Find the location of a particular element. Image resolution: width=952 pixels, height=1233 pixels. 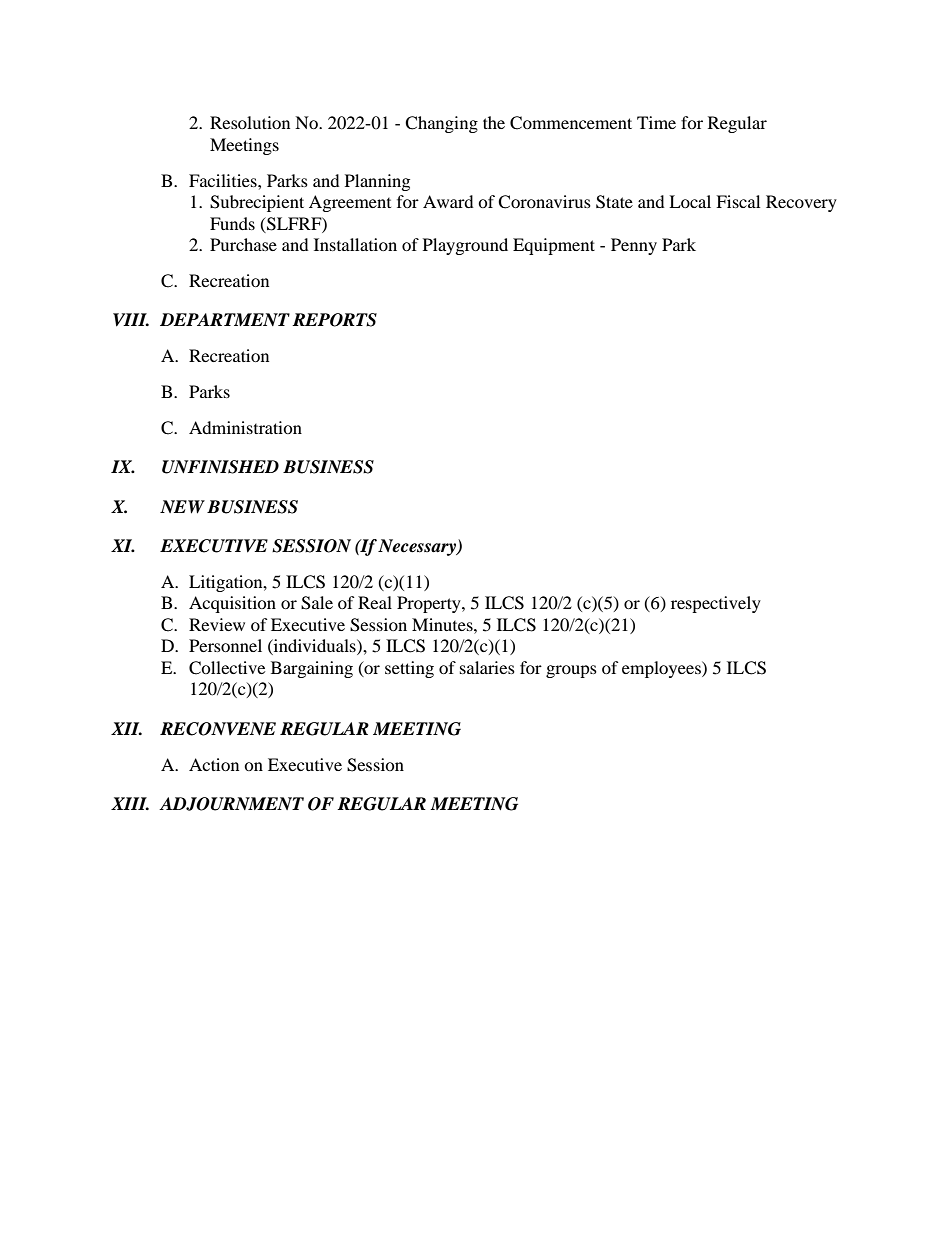

Action is located at coordinates (214, 764).
